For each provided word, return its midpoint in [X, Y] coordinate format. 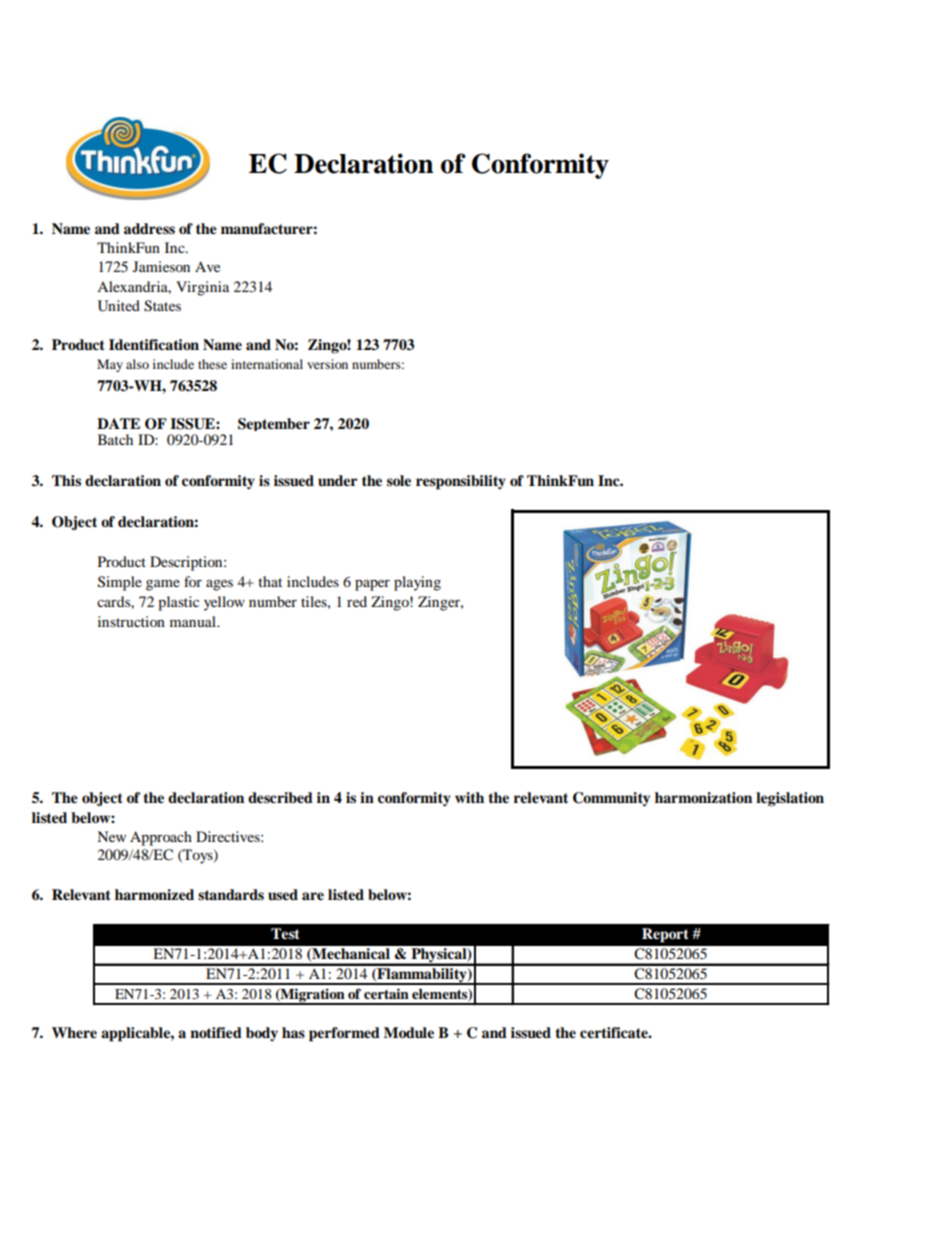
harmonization [703, 797]
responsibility [461, 482]
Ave [207, 266]
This [66, 480]
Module [409, 1033]
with [469, 797]
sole [399, 481]
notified [216, 1033]
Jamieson [161, 266]
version [327, 364]
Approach [161, 838]
